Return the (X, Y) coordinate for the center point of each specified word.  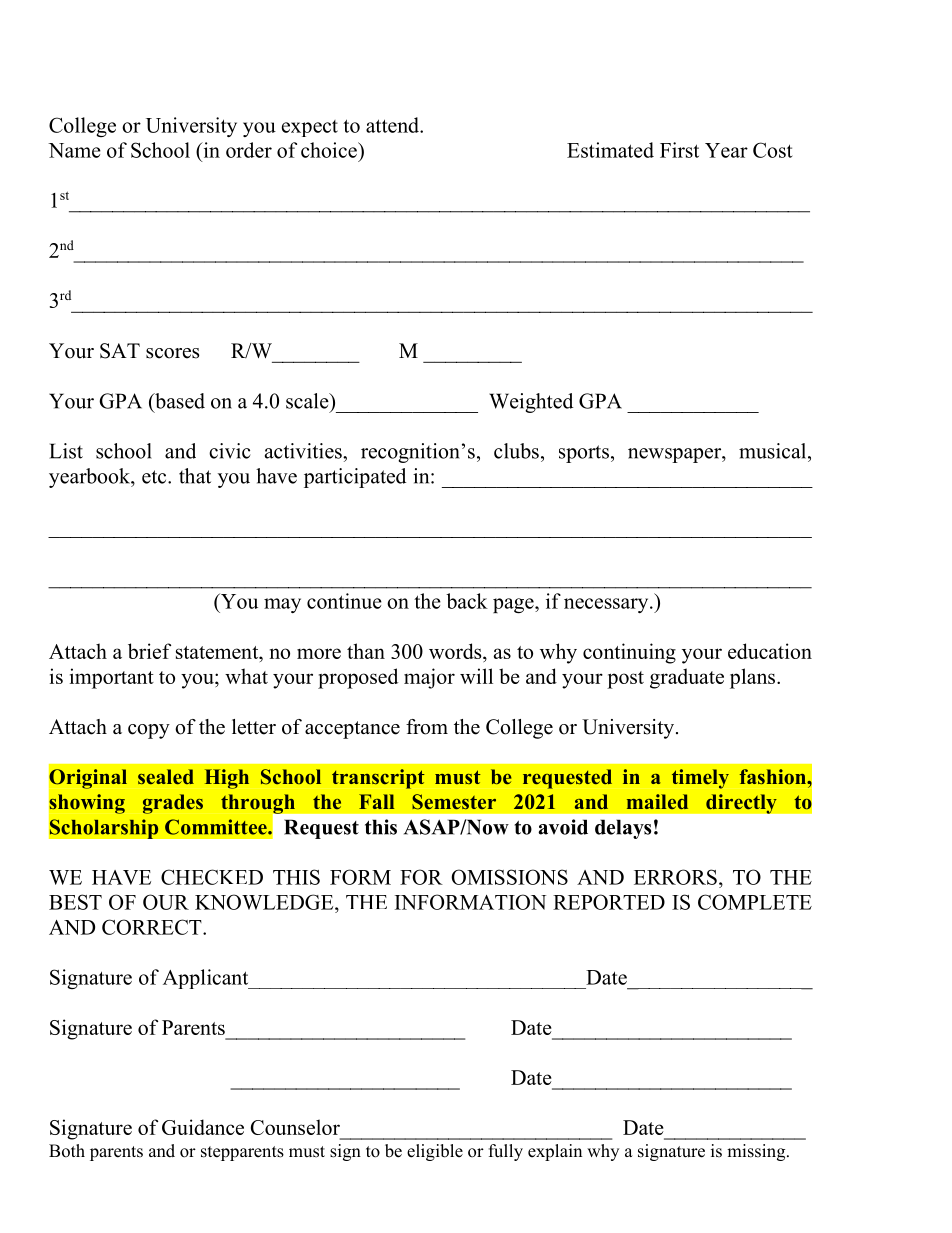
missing (757, 1152)
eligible (435, 1152)
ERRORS (675, 877)
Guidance (203, 1127)
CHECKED (212, 877)
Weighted (531, 403)
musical (774, 451)
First (679, 150)
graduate (687, 678)
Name (74, 150)
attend (393, 125)
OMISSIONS (509, 877)
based (179, 401)
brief (149, 651)
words (456, 651)
